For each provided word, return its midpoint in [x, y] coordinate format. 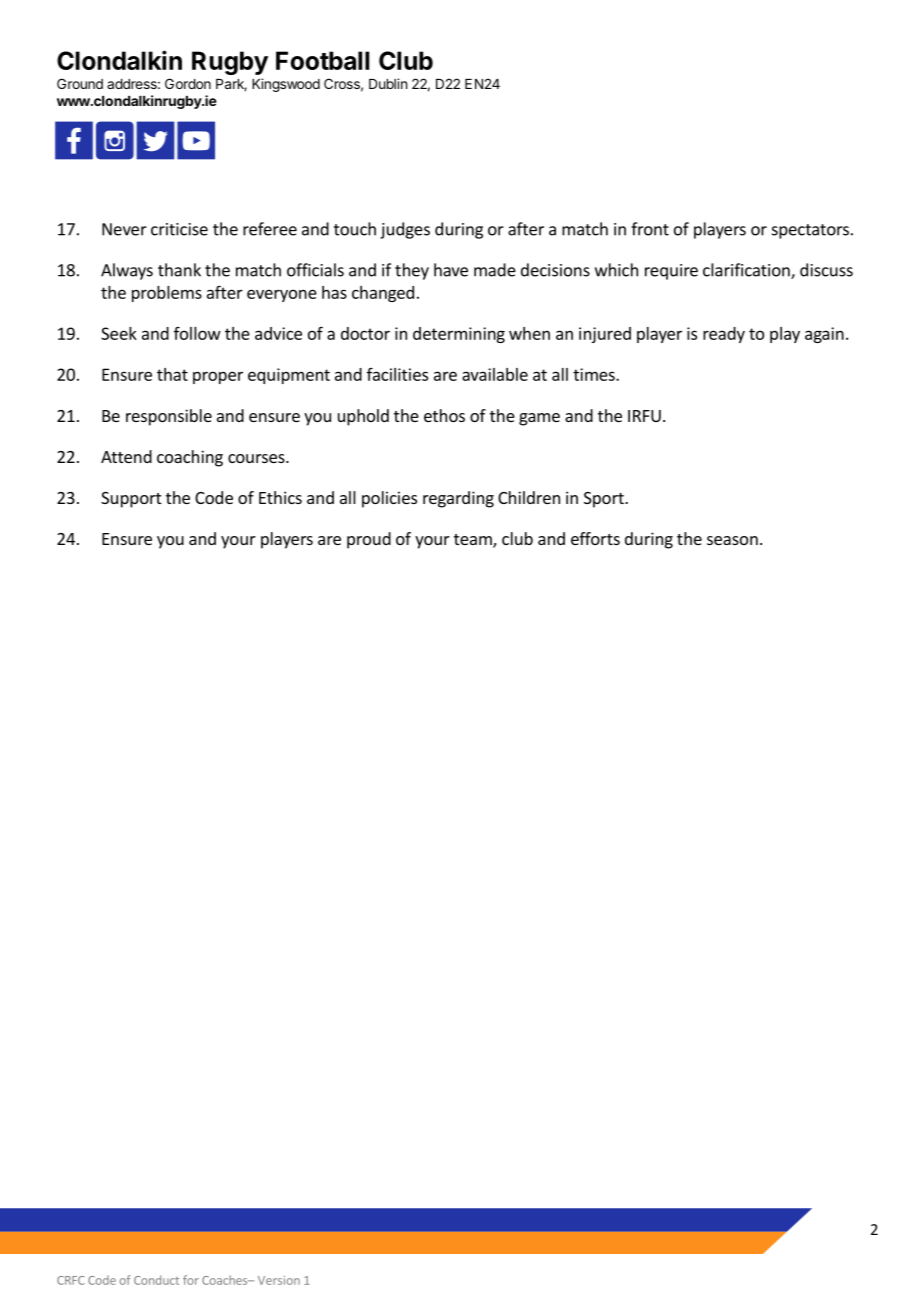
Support [131, 500]
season [732, 540]
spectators [810, 231]
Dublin [388, 83]
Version [279, 1280]
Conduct [156, 1280]
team [474, 541]
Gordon [188, 83]
